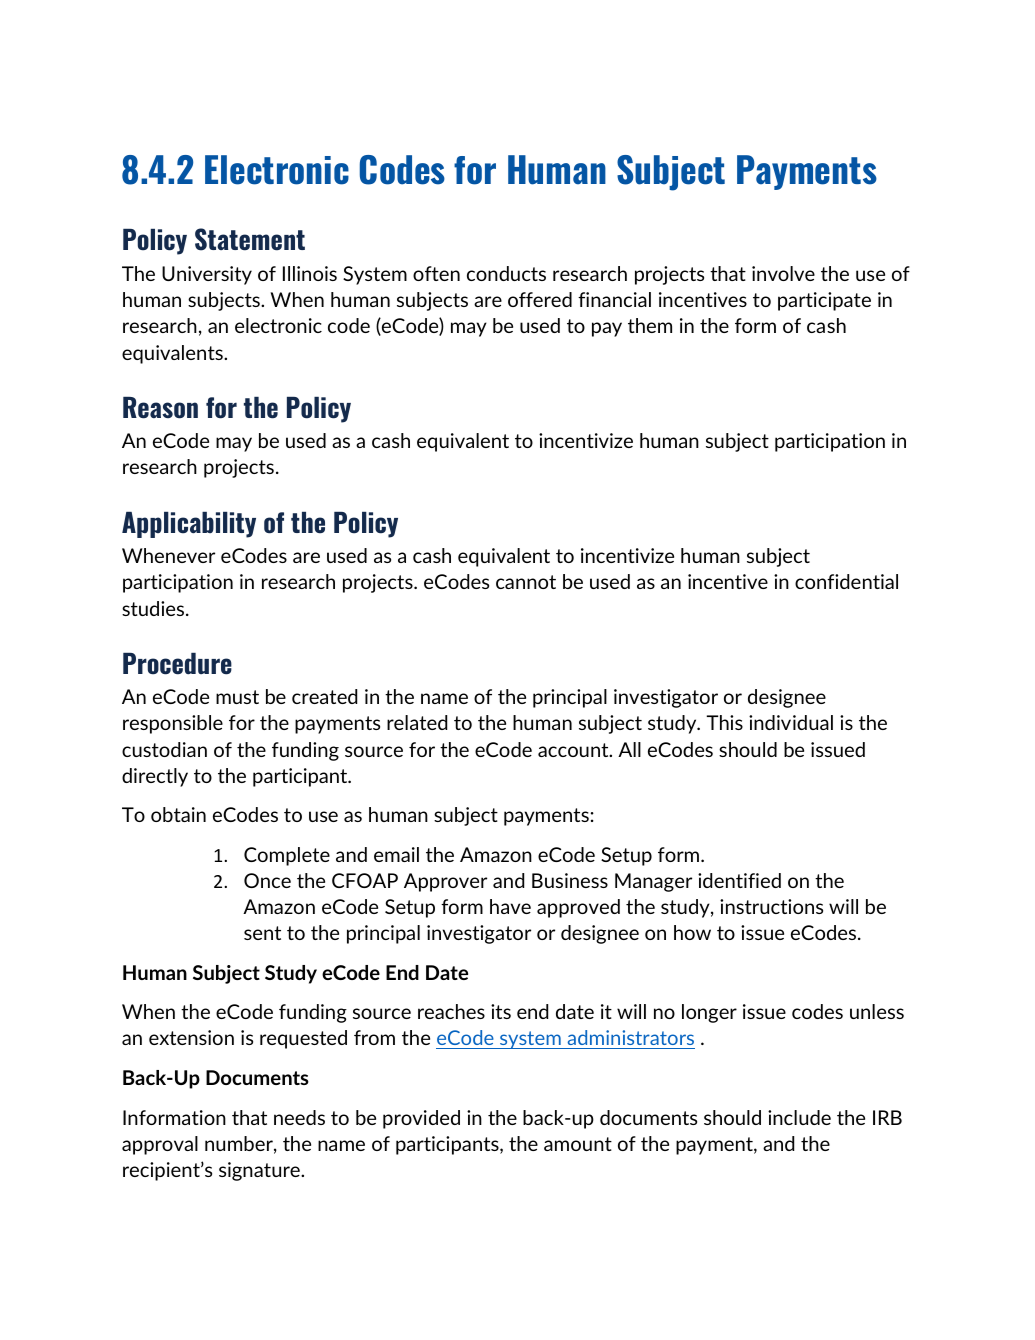  Describe the element at coordinates (771, 906) in the document. I see `instructions` at that location.
